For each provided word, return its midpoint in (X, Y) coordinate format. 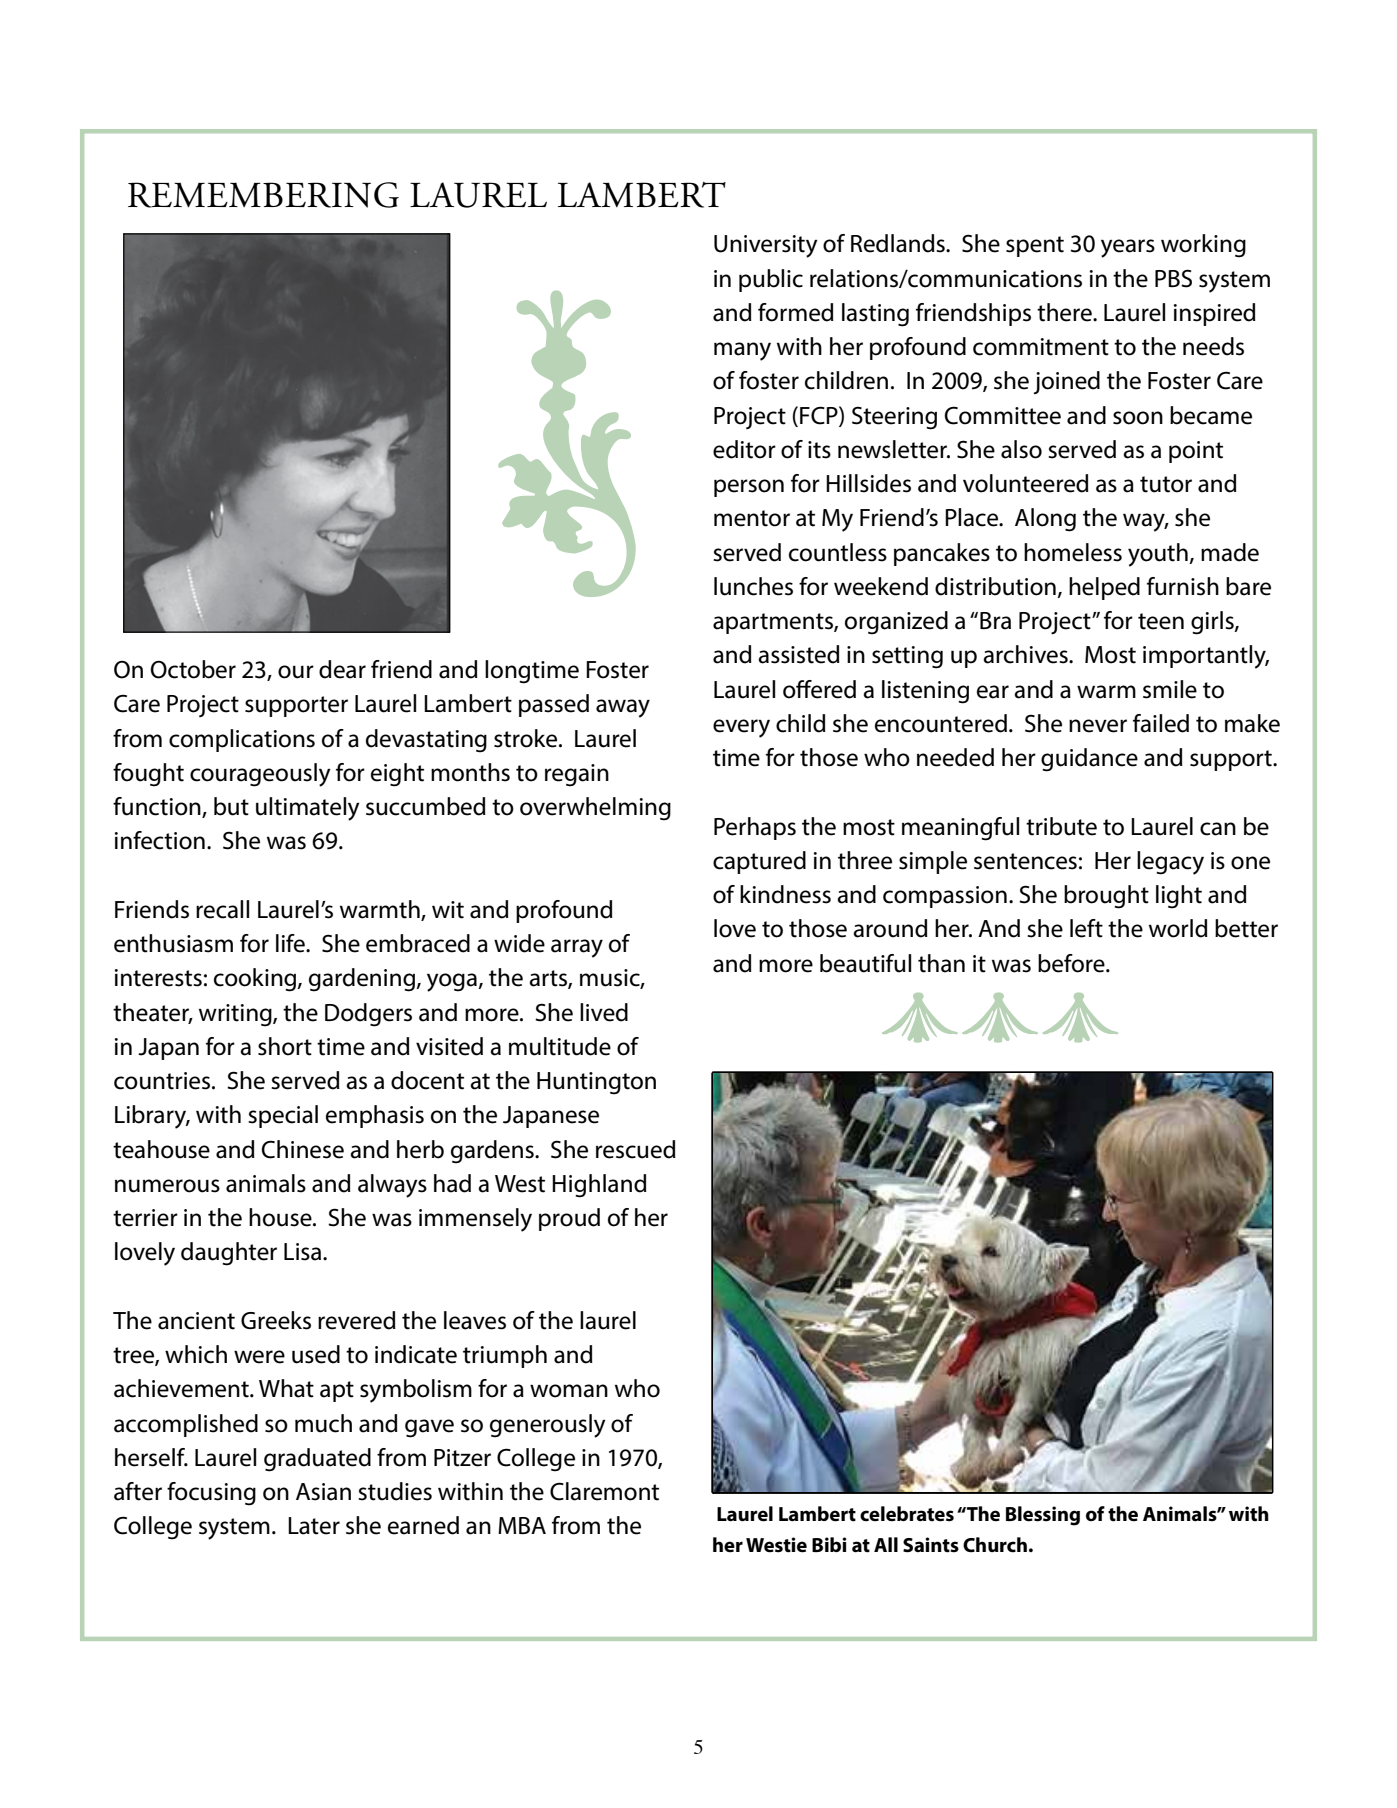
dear (342, 669)
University (766, 246)
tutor (1166, 484)
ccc (1000, 1017)
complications (242, 740)
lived (604, 1012)
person (749, 488)
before (1072, 963)
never (1098, 726)
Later (314, 1526)
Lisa (304, 1252)
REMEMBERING (263, 195)
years (1128, 248)
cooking (256, 980)
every (741, 728)
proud (569, 1219)
